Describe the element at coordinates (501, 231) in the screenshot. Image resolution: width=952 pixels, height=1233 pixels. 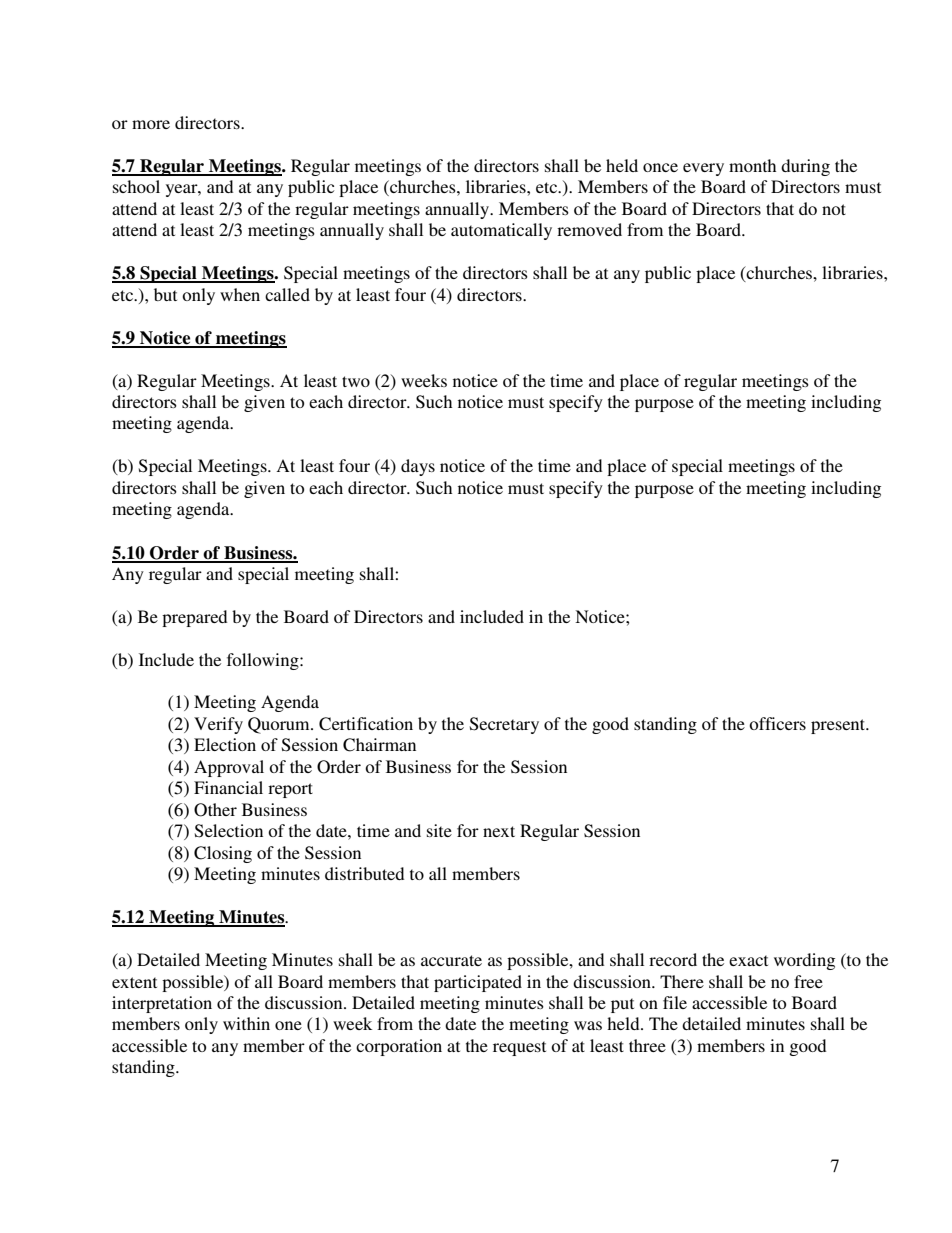
I see `automatically` at that location.
